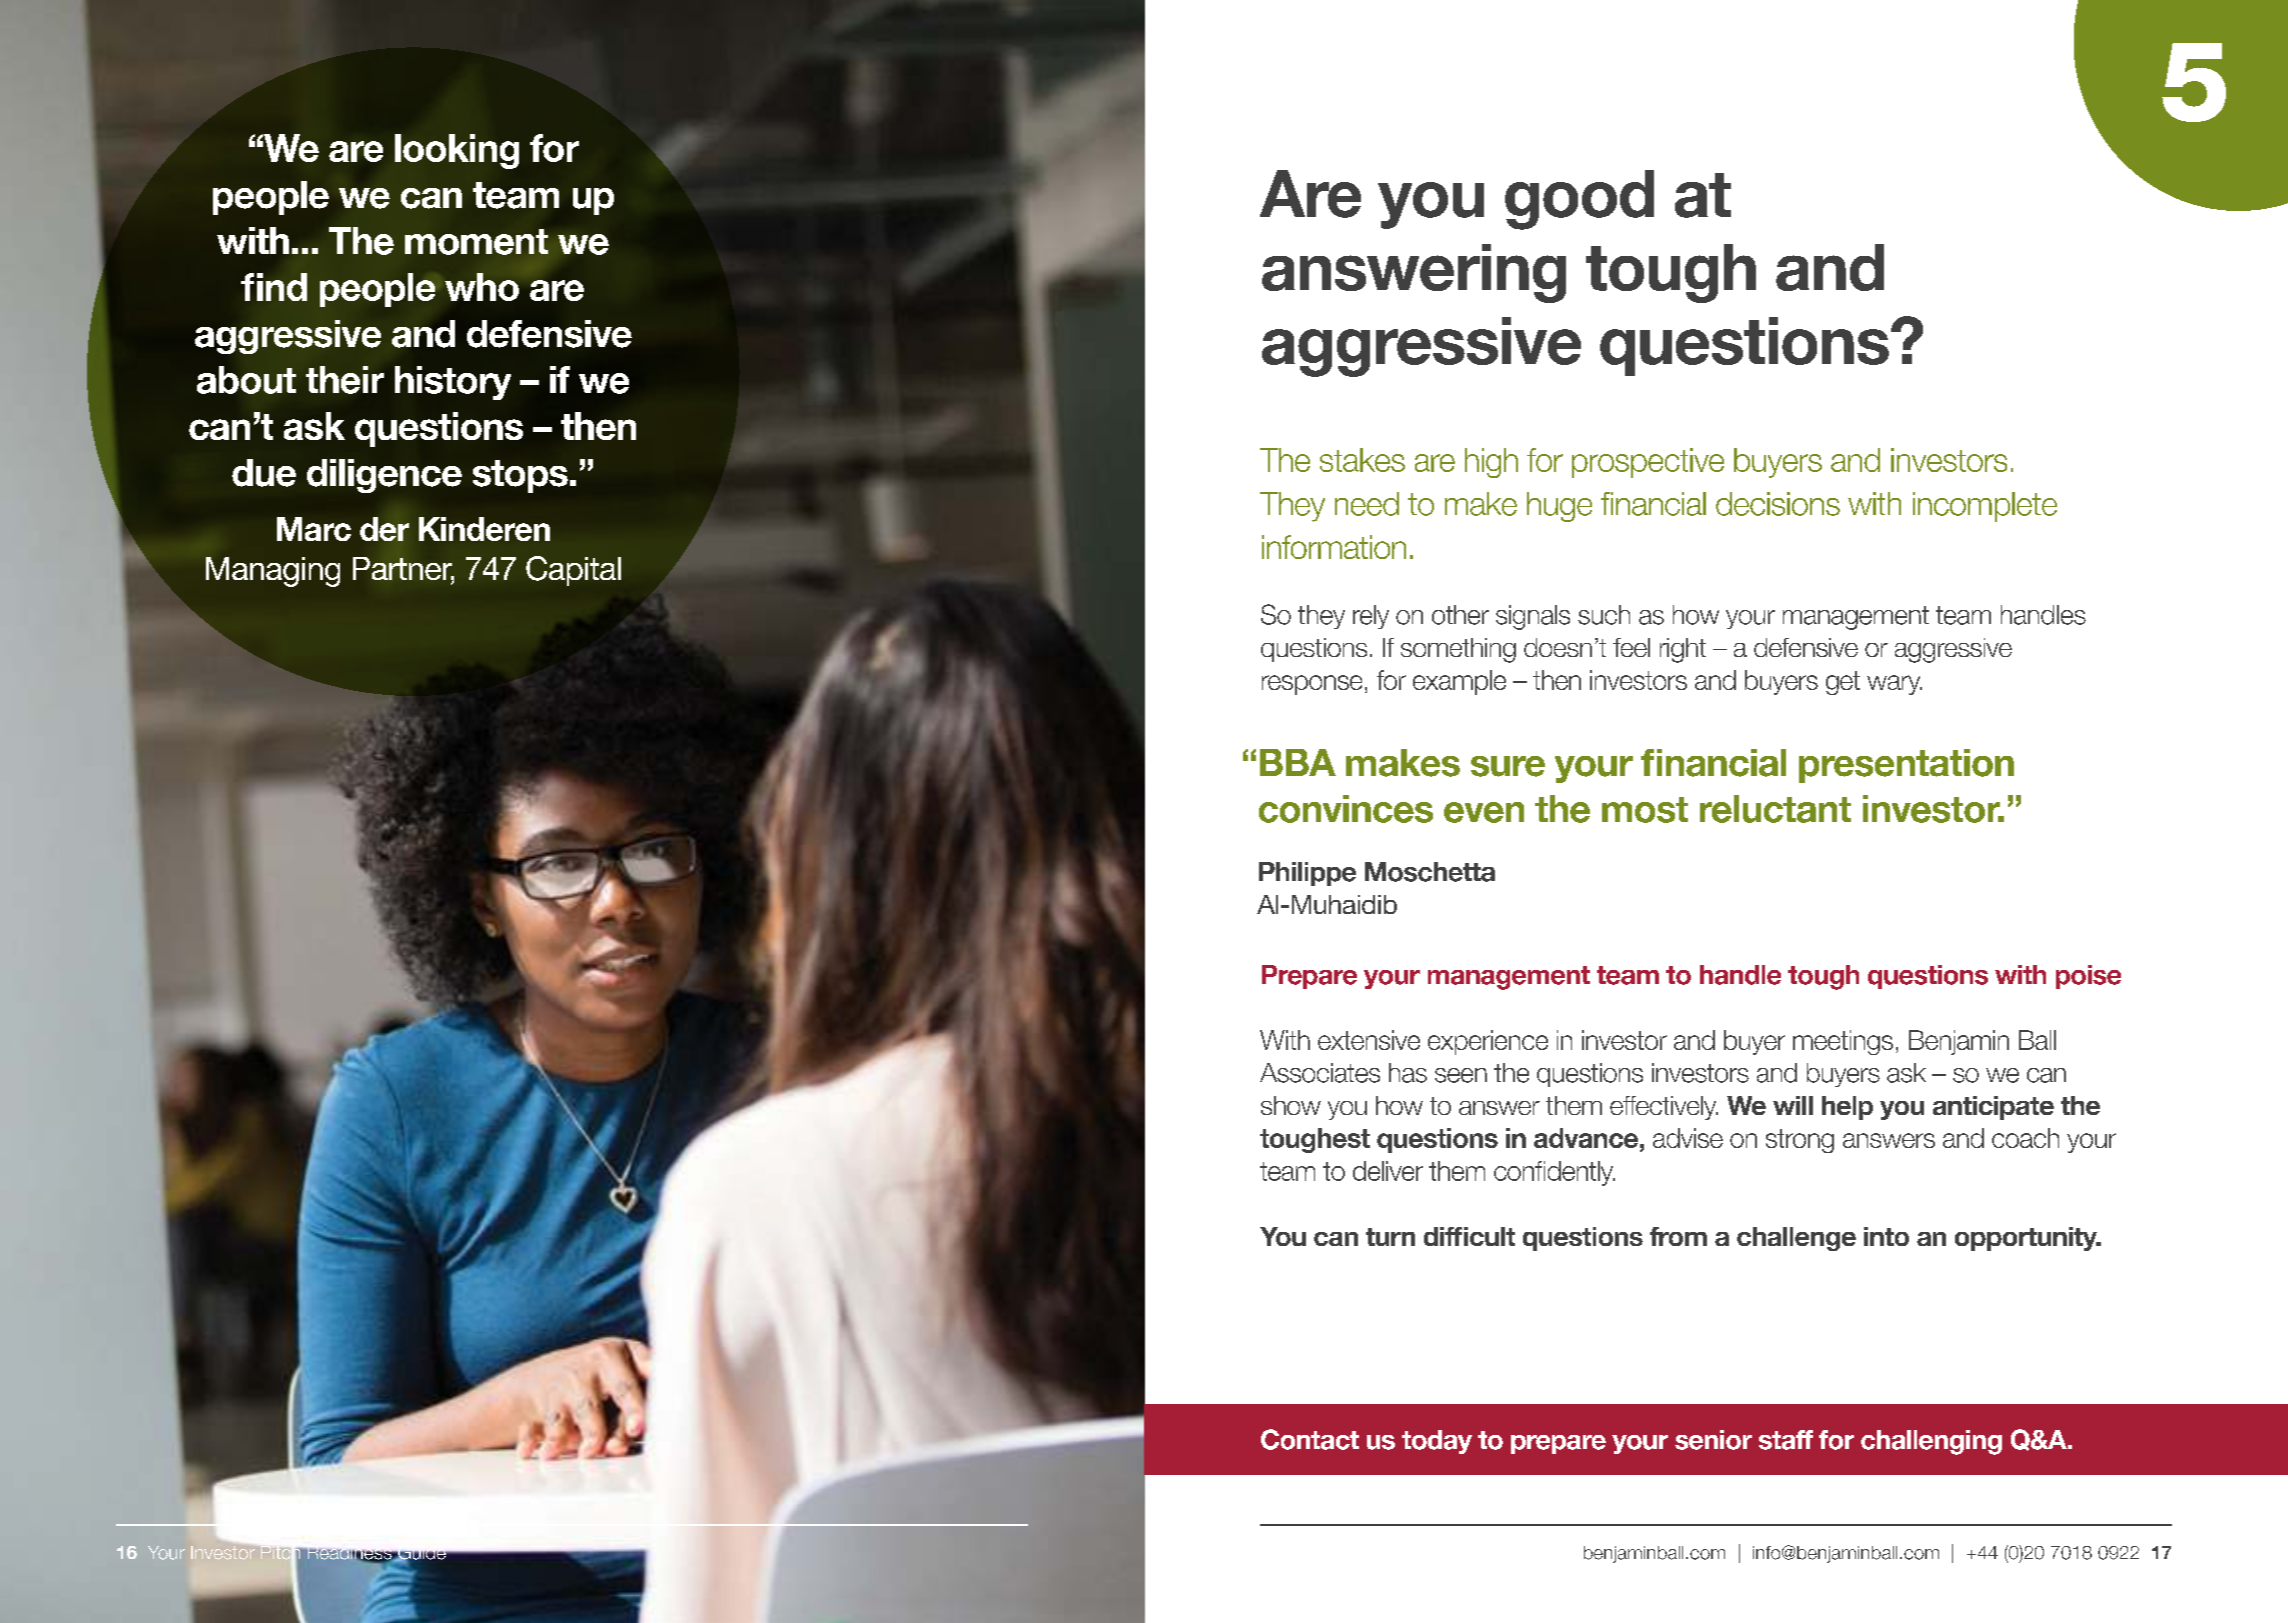 The height and width of the screenshot is (1623, 2288). What do you see at coordinates (1310, 1439) in the screenshot?
I see `Contact` at bounding box center [1310, 1439].
